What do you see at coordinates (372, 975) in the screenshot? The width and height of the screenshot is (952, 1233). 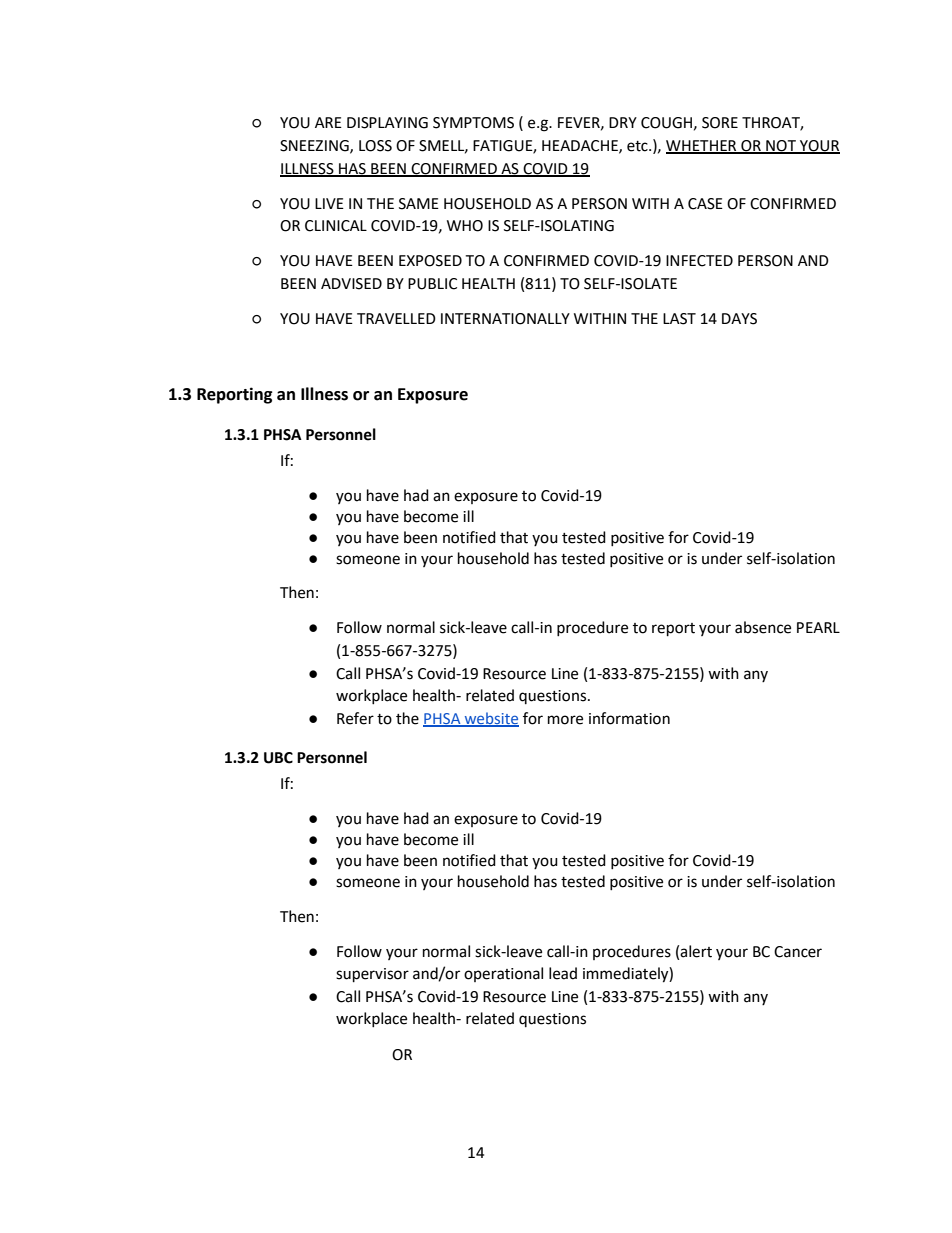 I see `supervisor` at bounding box center [372, 975].
